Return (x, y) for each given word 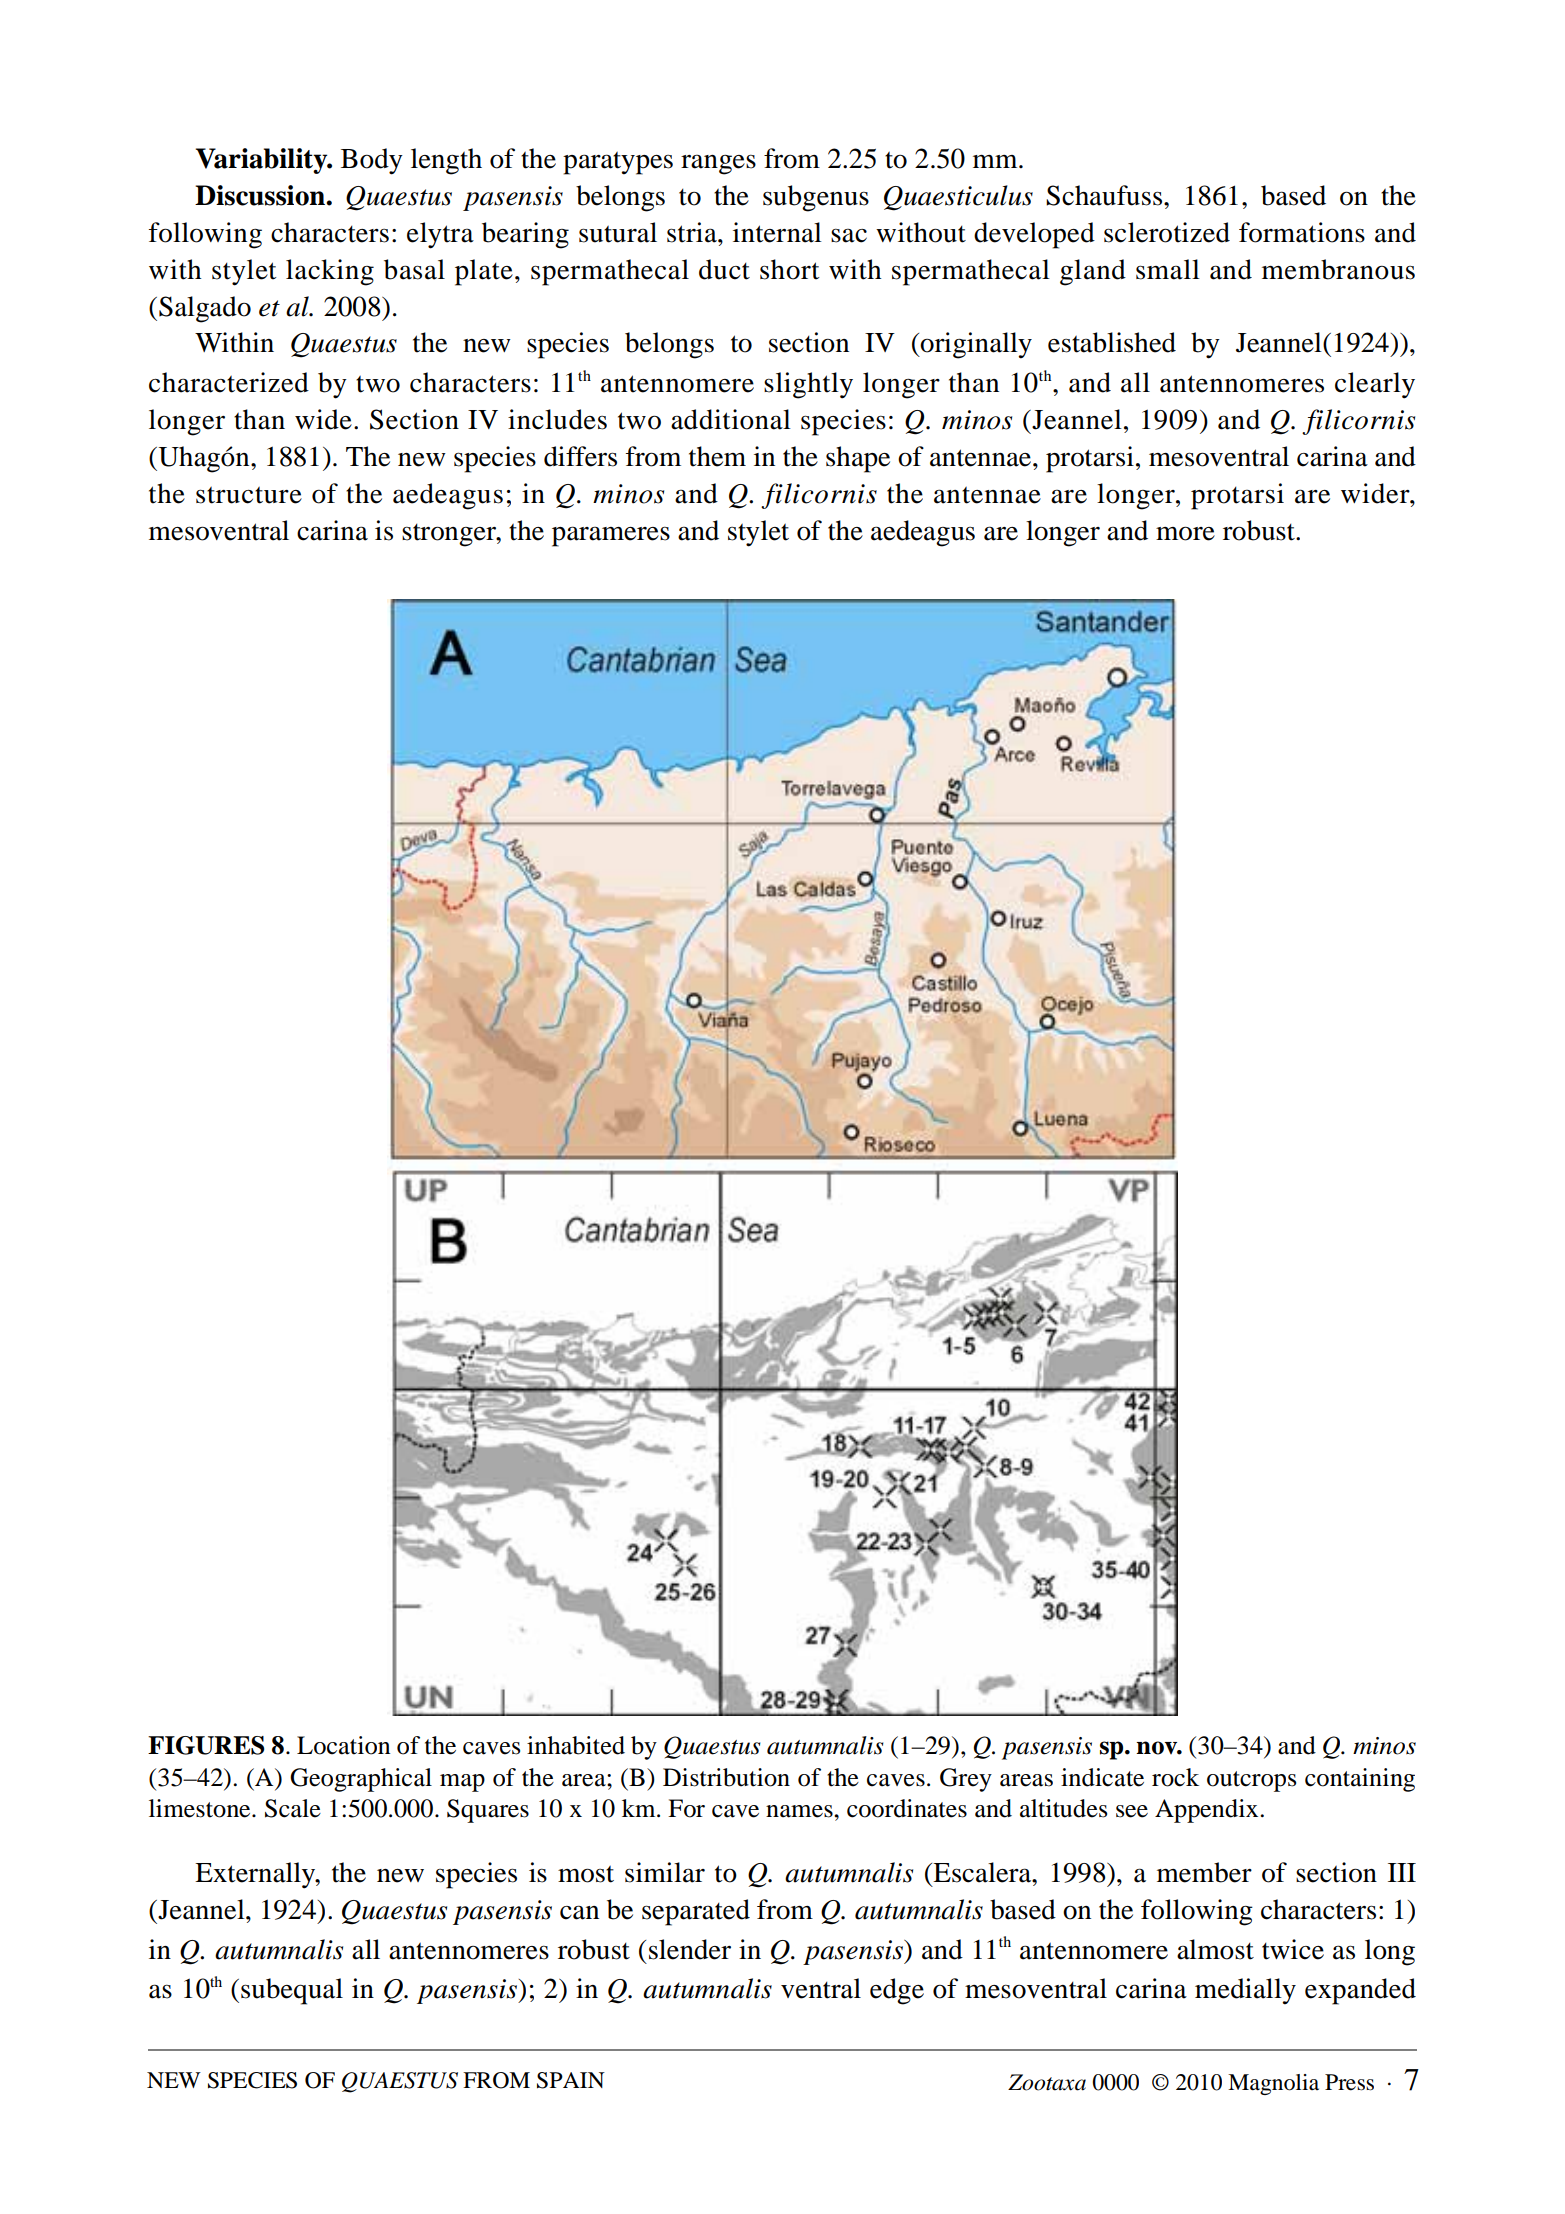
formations (1302, 232)
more (1185, 533)
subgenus (816, 198)
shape (858, 459)
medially (1245, 1991)
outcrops (1251, 1781)
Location (343, 1745)
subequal (292, 1991)
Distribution (726, 1777)
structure (249, 495)
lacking (330, 272)
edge (897, 1991)
